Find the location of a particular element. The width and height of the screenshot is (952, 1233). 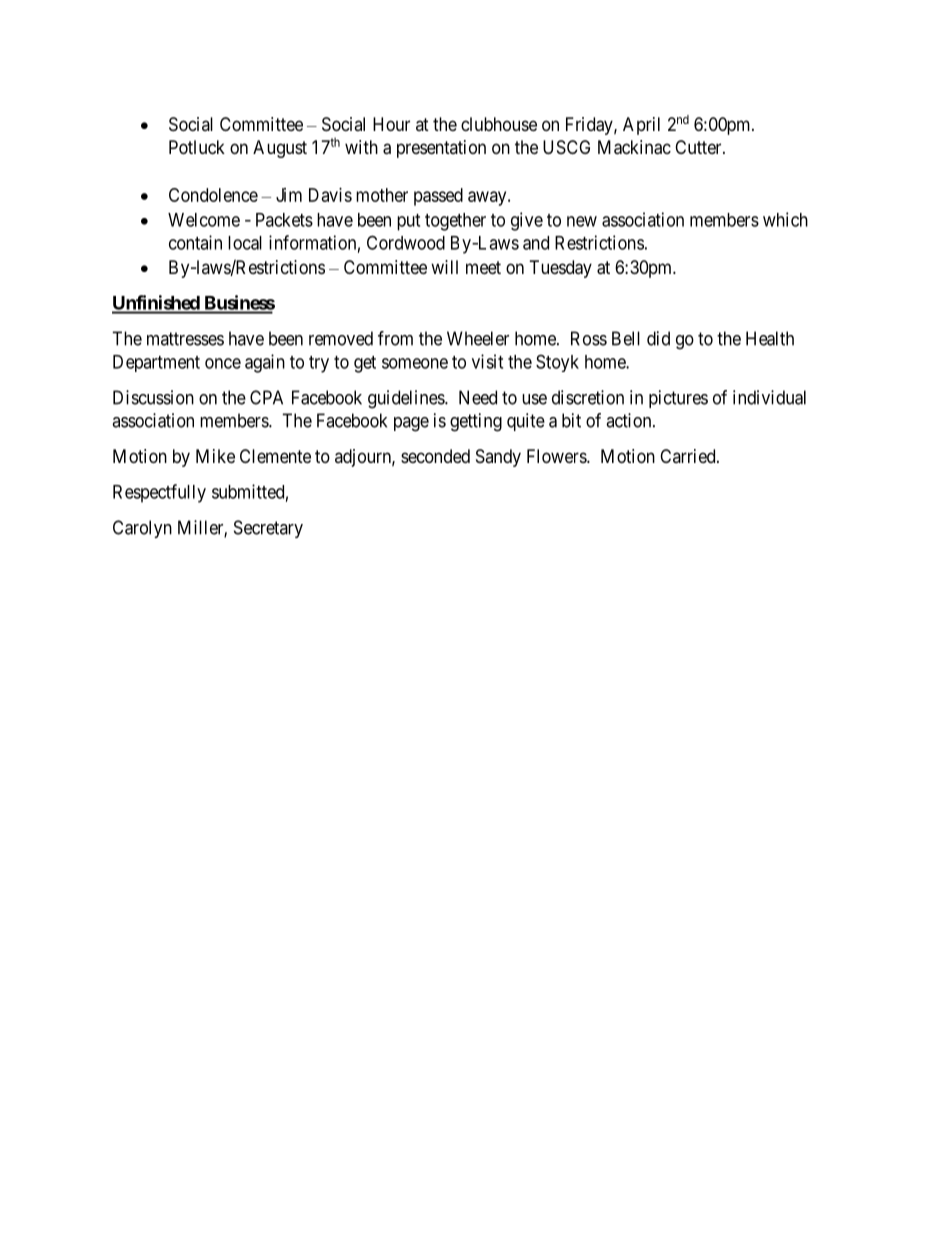

presentation is located at coordinates (441, 149).
